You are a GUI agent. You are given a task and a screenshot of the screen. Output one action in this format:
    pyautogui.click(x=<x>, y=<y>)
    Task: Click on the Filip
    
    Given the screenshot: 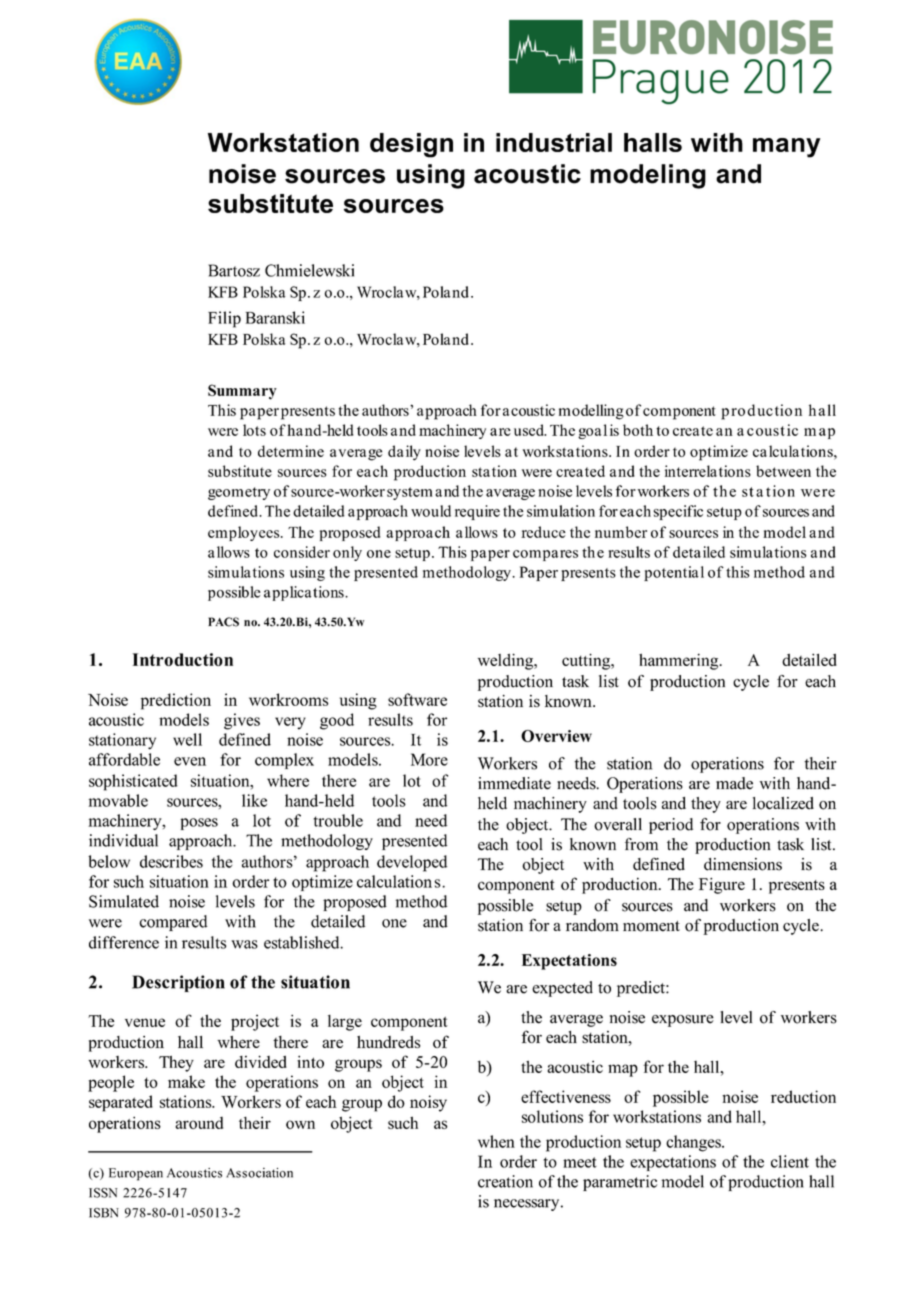 What is the action you would take?
    pyautogui.click(x=224, y=319)
